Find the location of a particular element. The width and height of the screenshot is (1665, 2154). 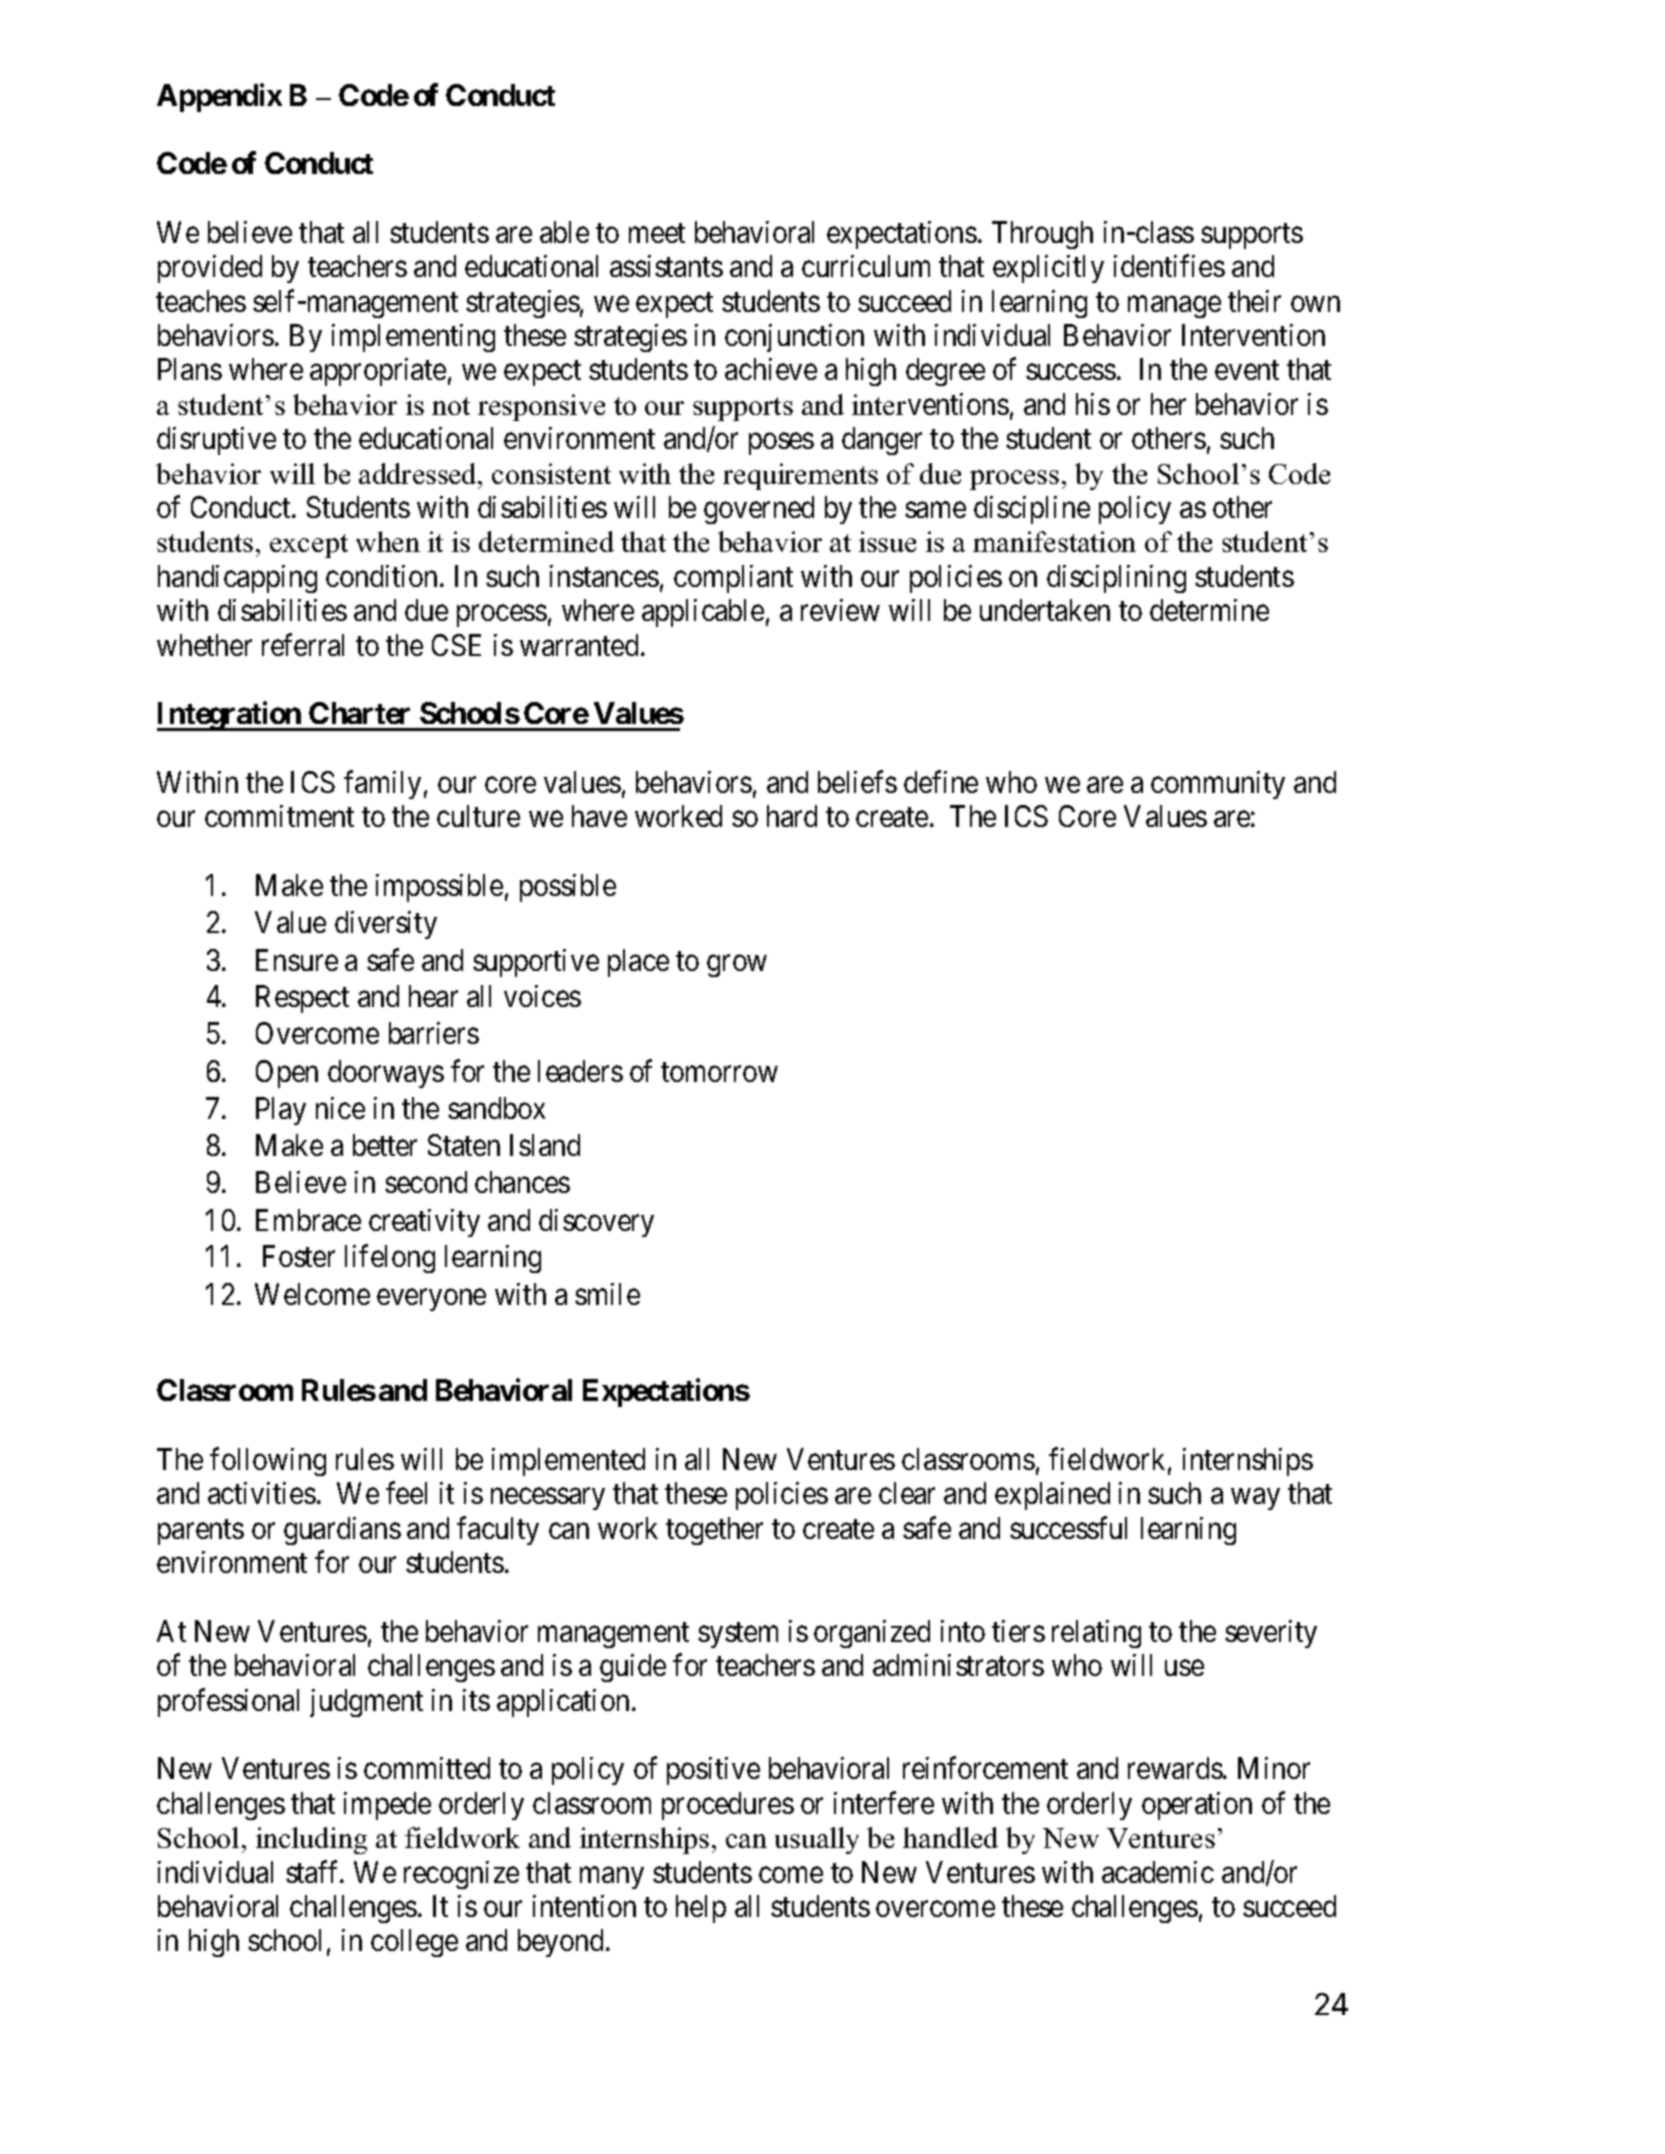

community is located at coordinates (1218, 785).
